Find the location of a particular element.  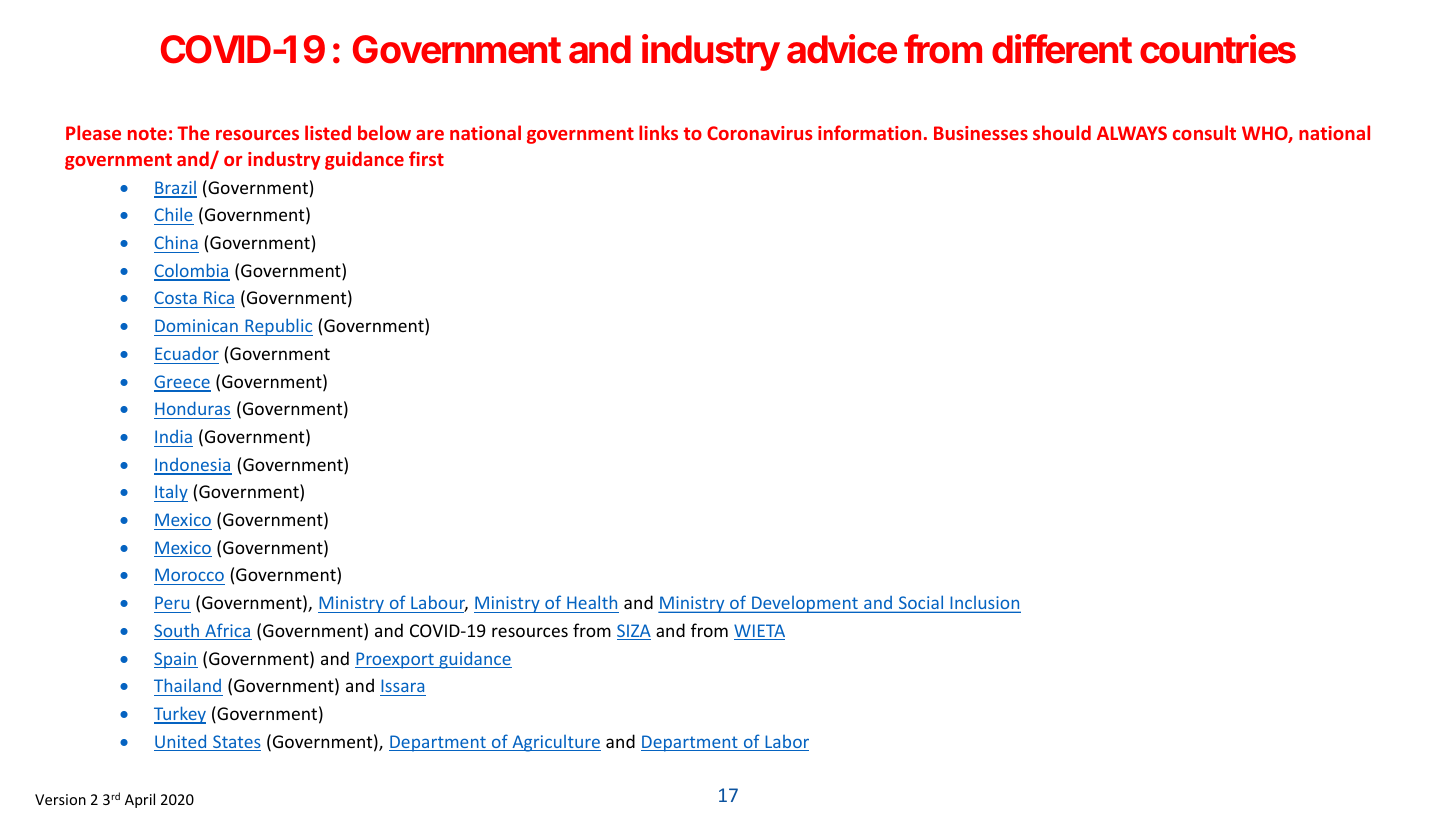

Labor is located at coordinates (786, 743).
